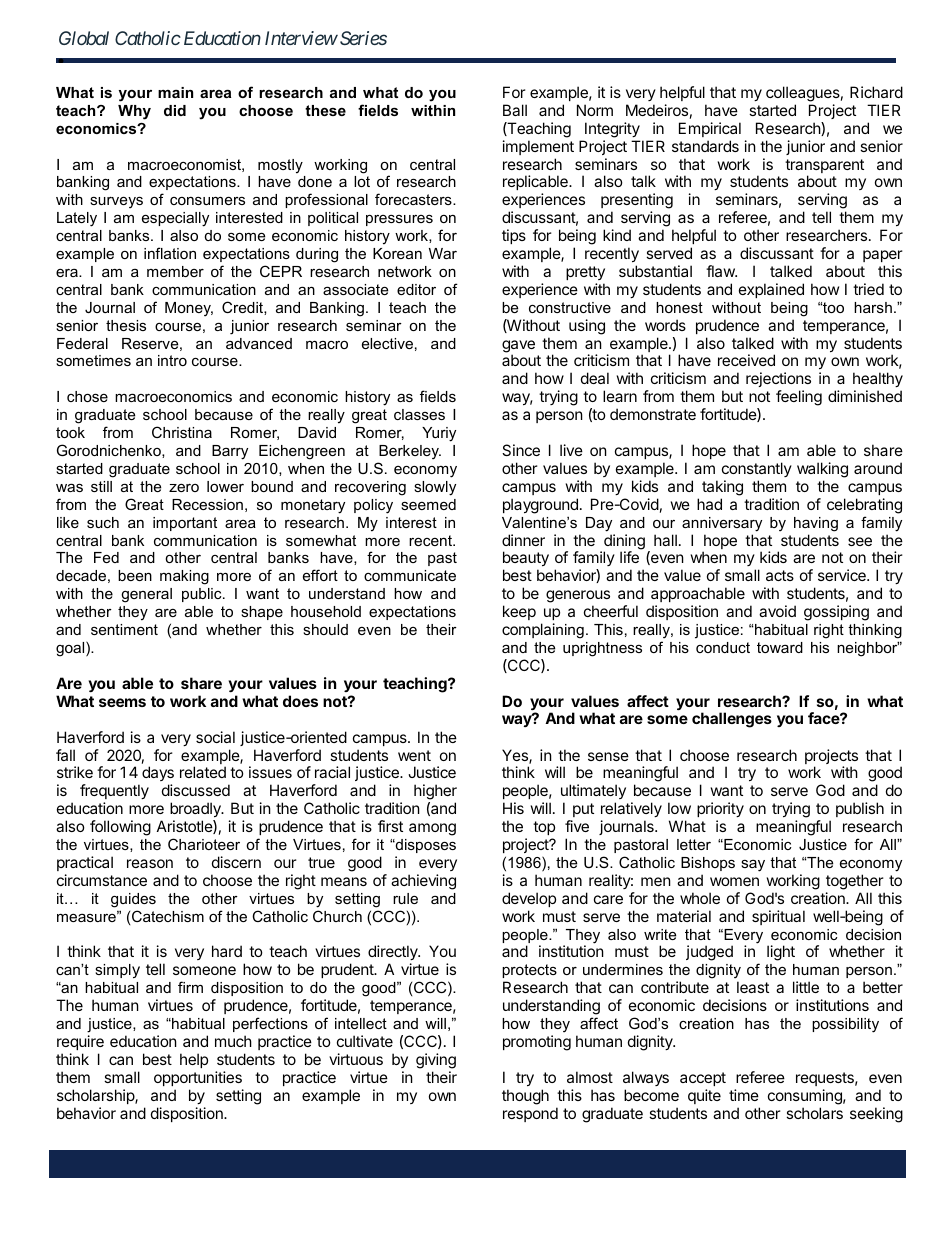 The width and height of the image is (952, 1233). I want to click on gave, so click(518, 347).
